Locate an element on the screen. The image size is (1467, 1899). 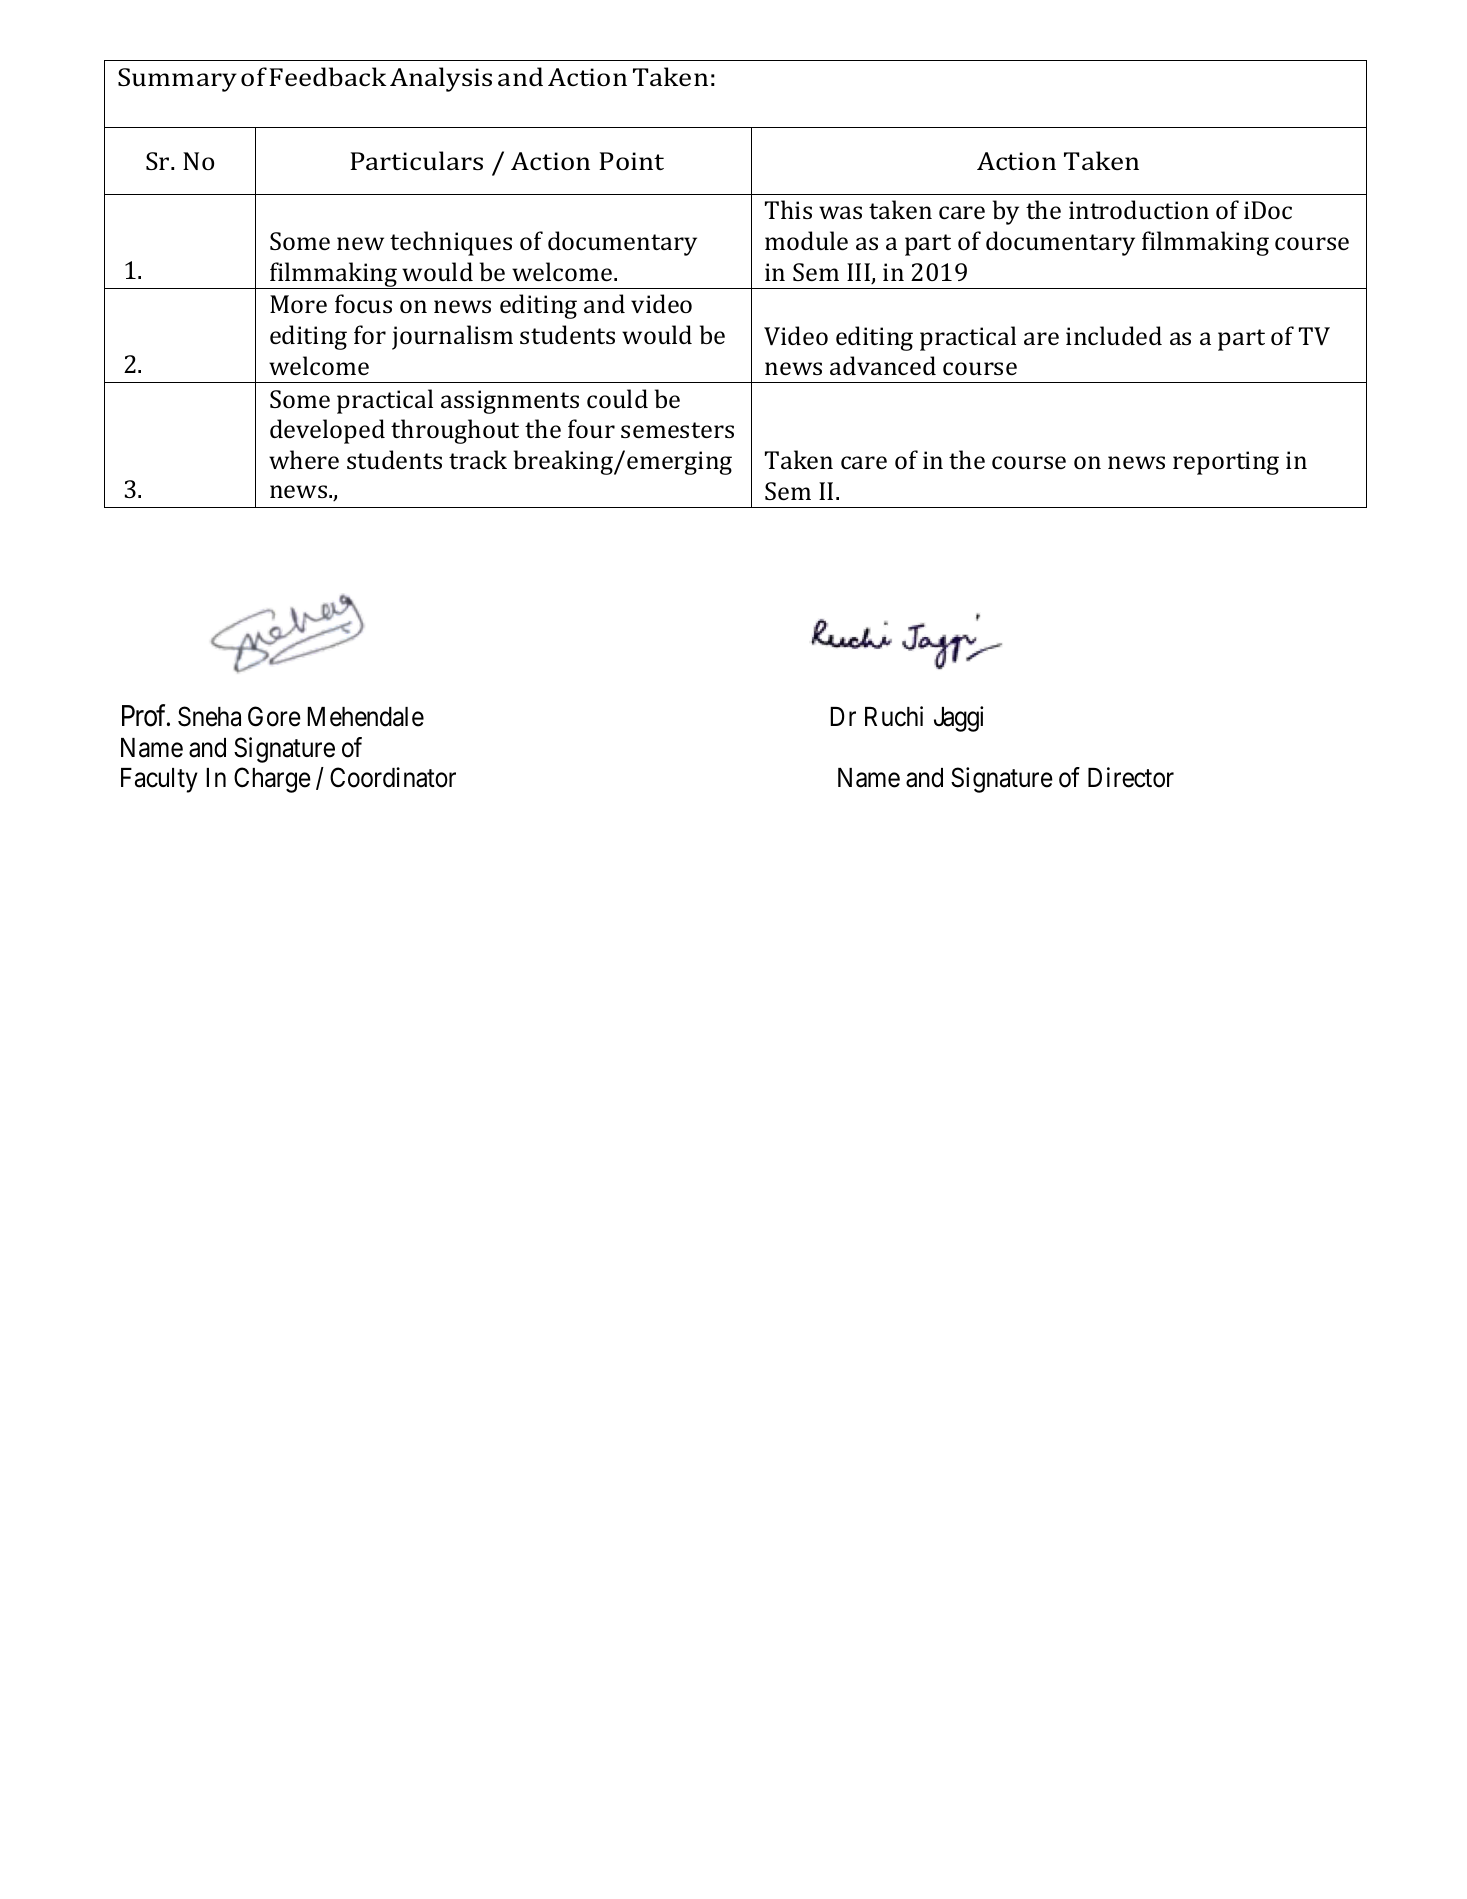
reporting is located at coordinates (1226, 463).
